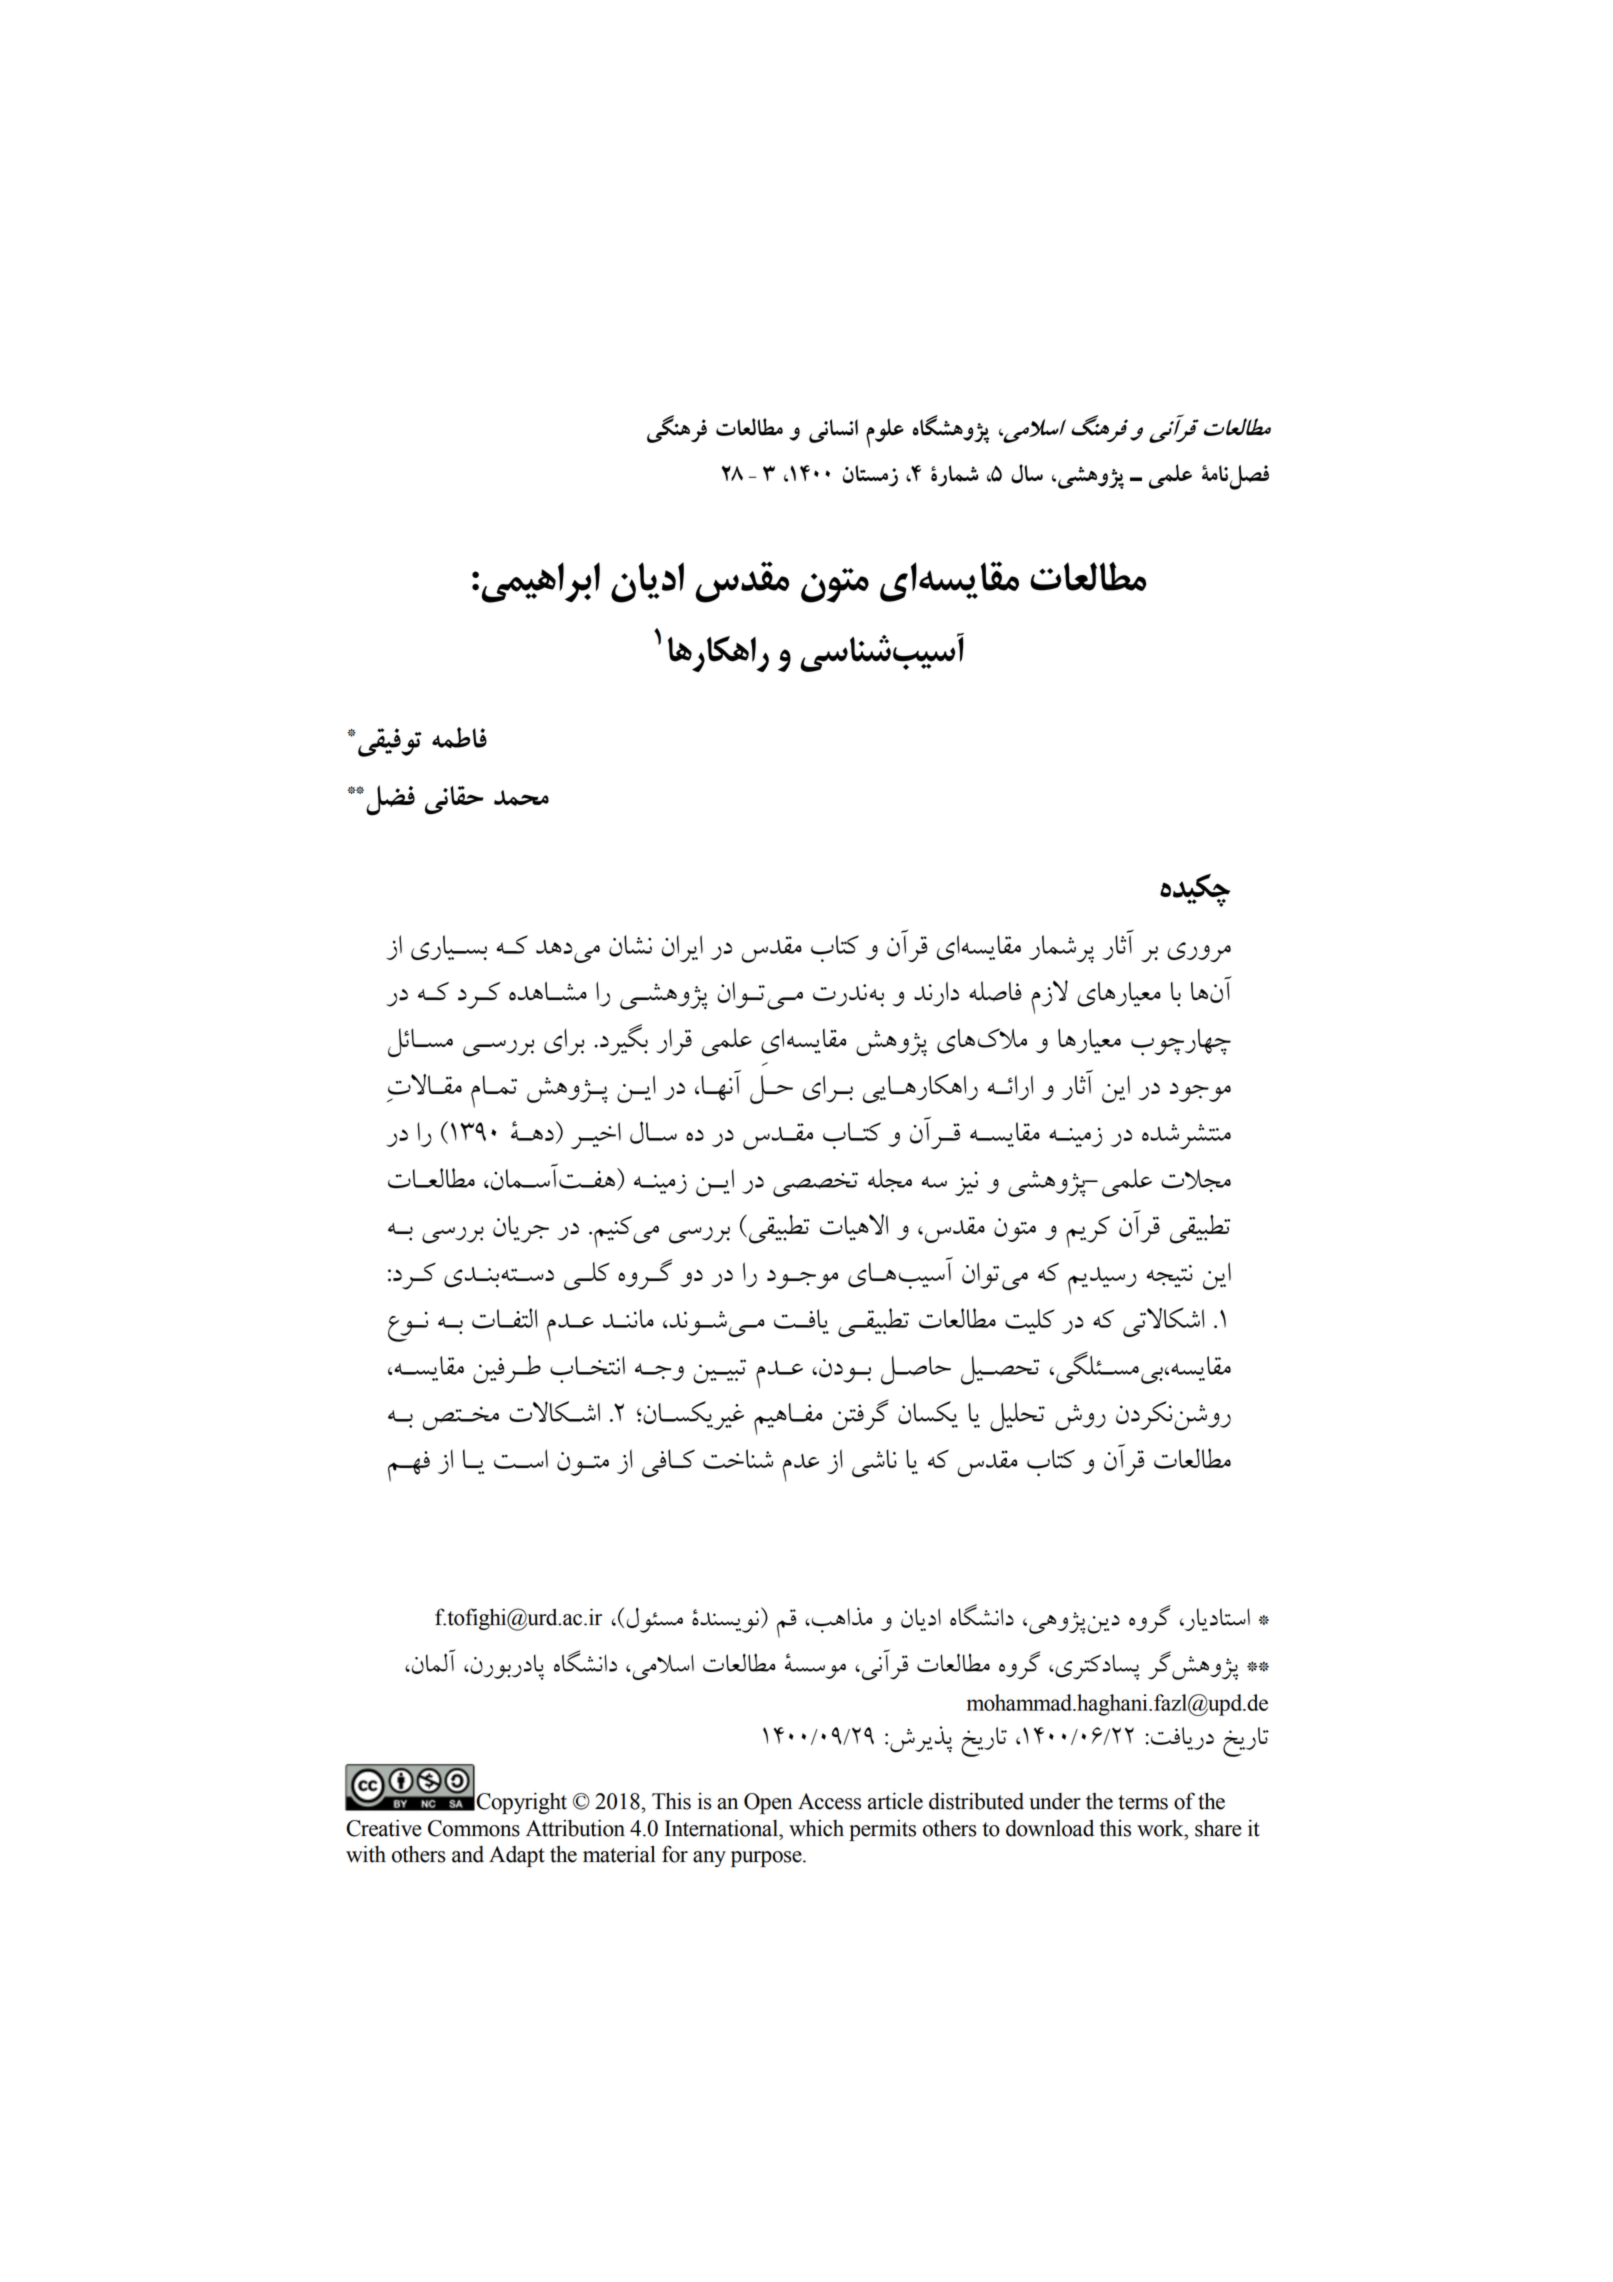 This document has width=1613, height=2282. I want to click on which, so click(816, 1828).
